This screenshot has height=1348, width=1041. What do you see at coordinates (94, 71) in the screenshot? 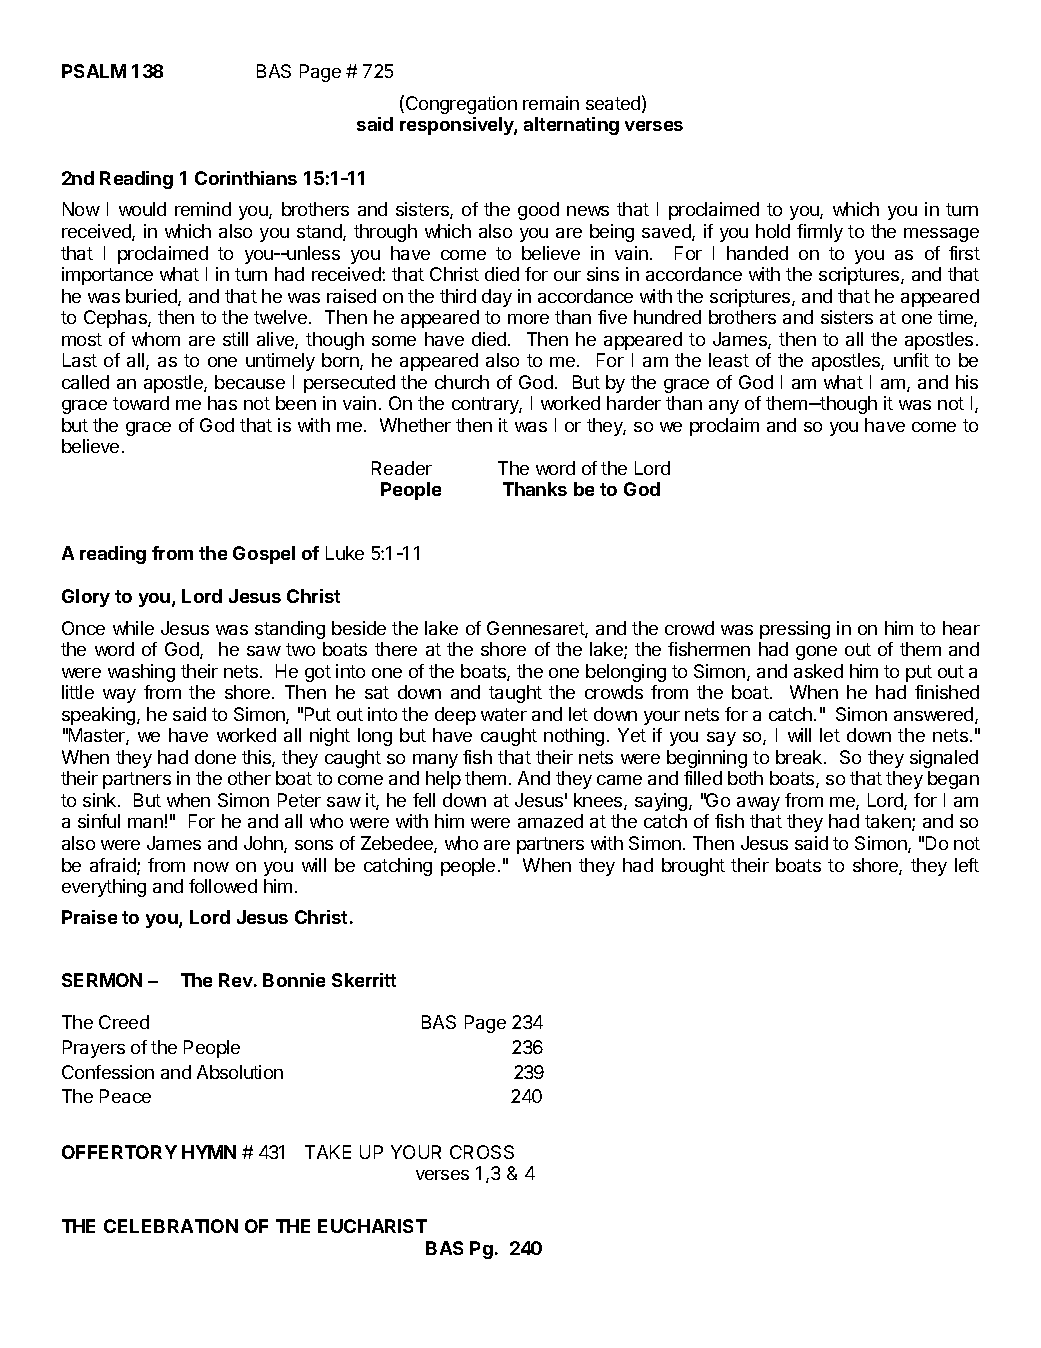
I see `PSALM` at bounding box center [94, 71].
